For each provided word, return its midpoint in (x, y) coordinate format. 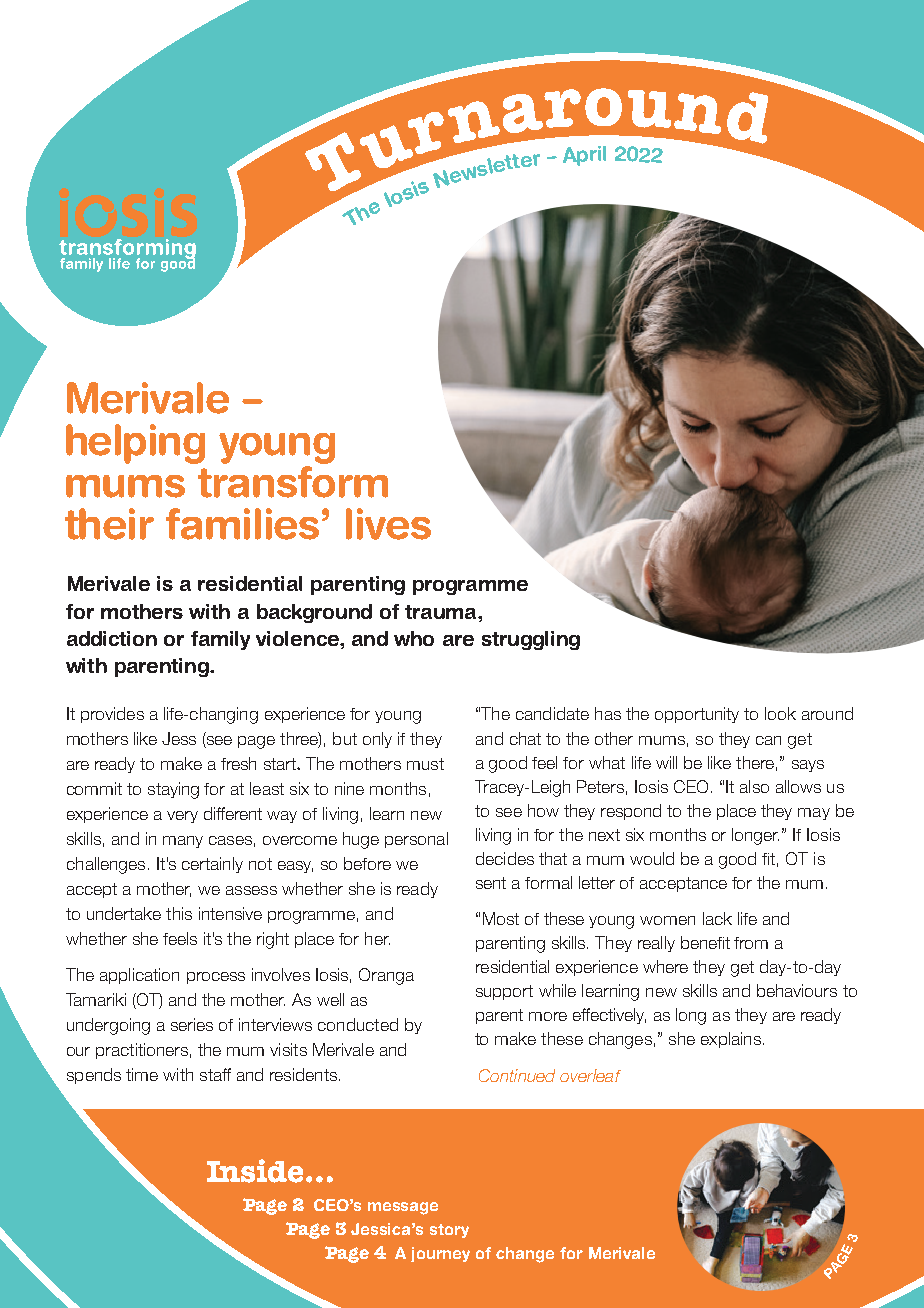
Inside (255, 1171)
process (216, 978)
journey (440, 1254)
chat (525, 738)
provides (112, 715)
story (449, 1231)
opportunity (697, 715)
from (751, 943)
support (504, 992)
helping (135, 444)
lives (388, 524)
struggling (531, 640)
